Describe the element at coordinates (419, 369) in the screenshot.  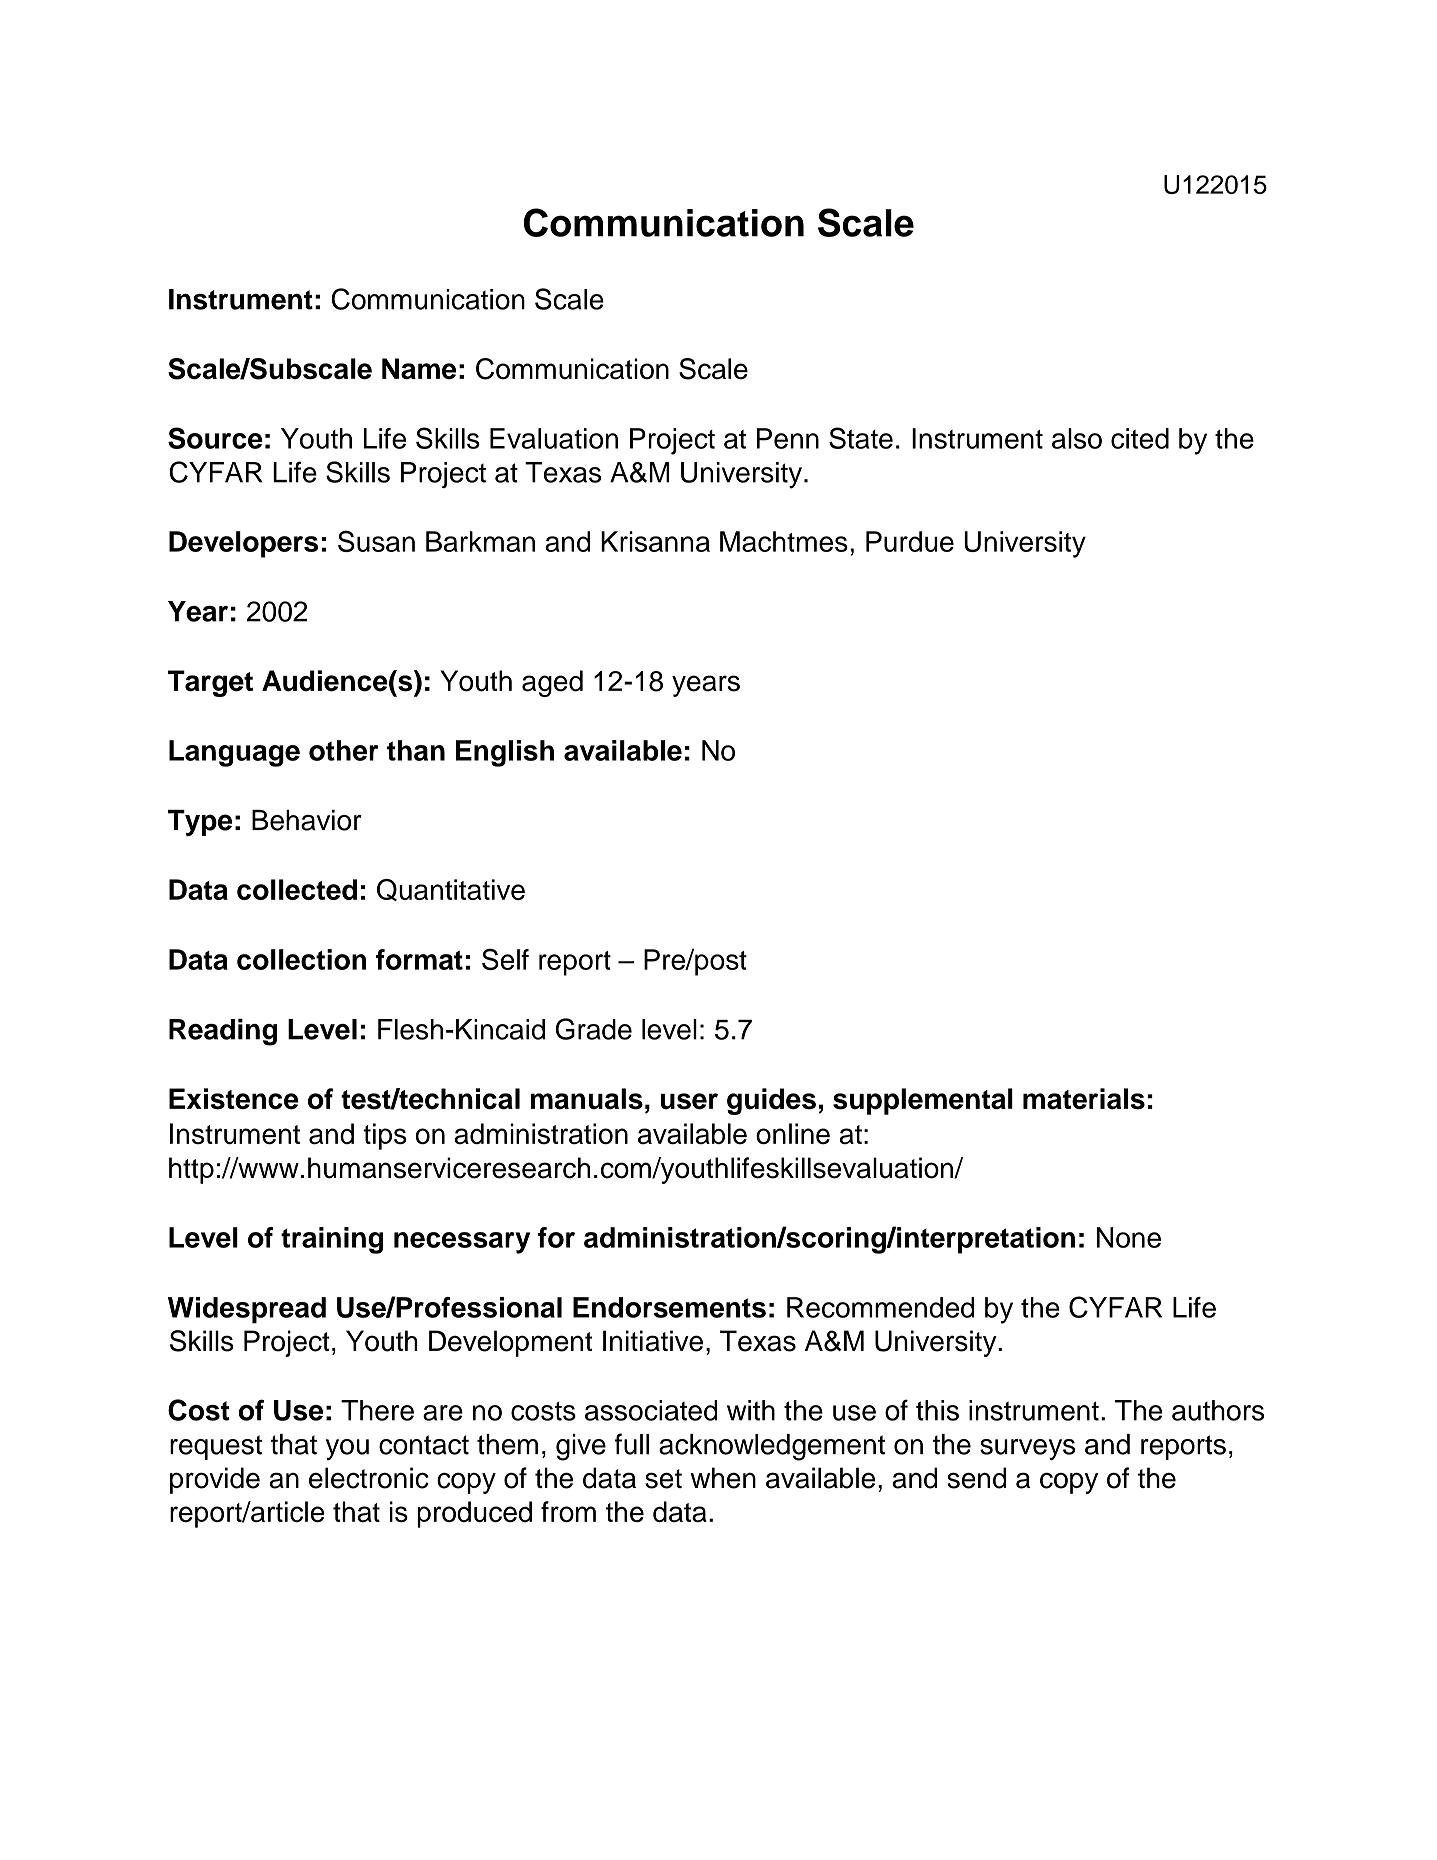
I see `Name` at that location.
